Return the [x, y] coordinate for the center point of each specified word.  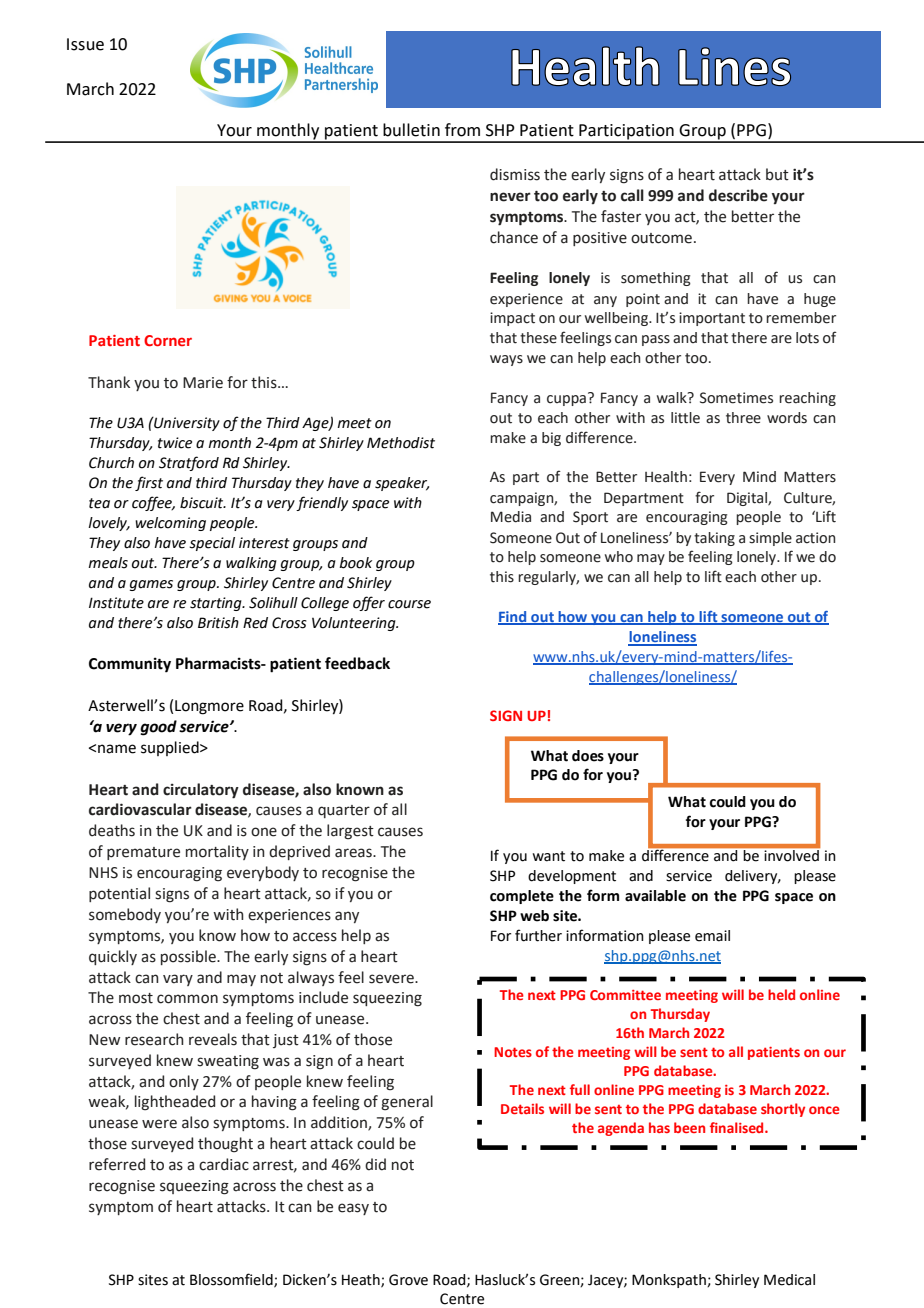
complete [522, 897]
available [655, 896]
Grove [408, 1280]
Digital [748, 499]
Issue [85, 44]
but [777, 174]
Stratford [189, 463]
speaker [402, 484]
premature [143, 853]
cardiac [224, 1164]
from [462, 130]
